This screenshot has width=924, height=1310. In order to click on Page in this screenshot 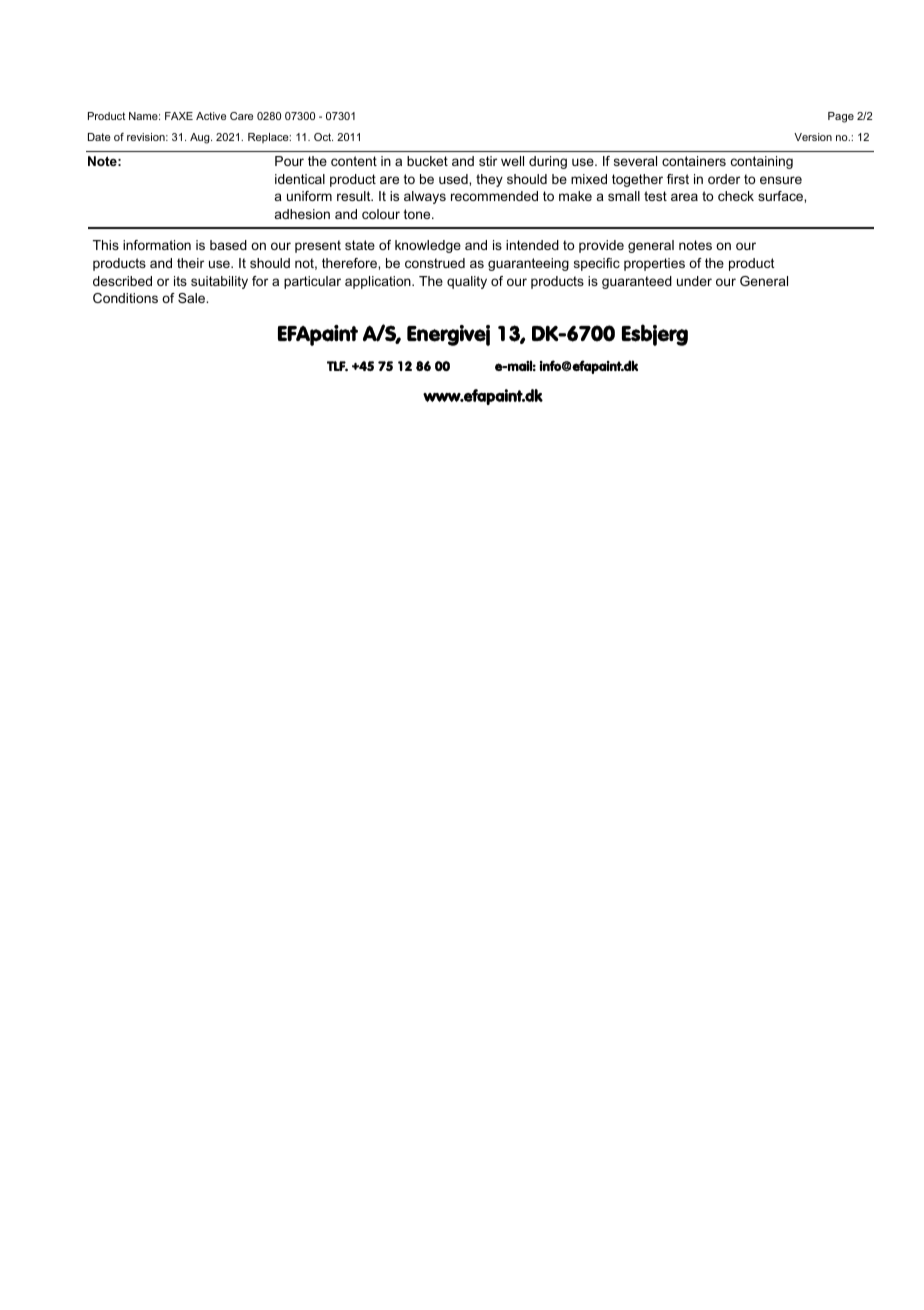, I will do `click(841, 117)`.
